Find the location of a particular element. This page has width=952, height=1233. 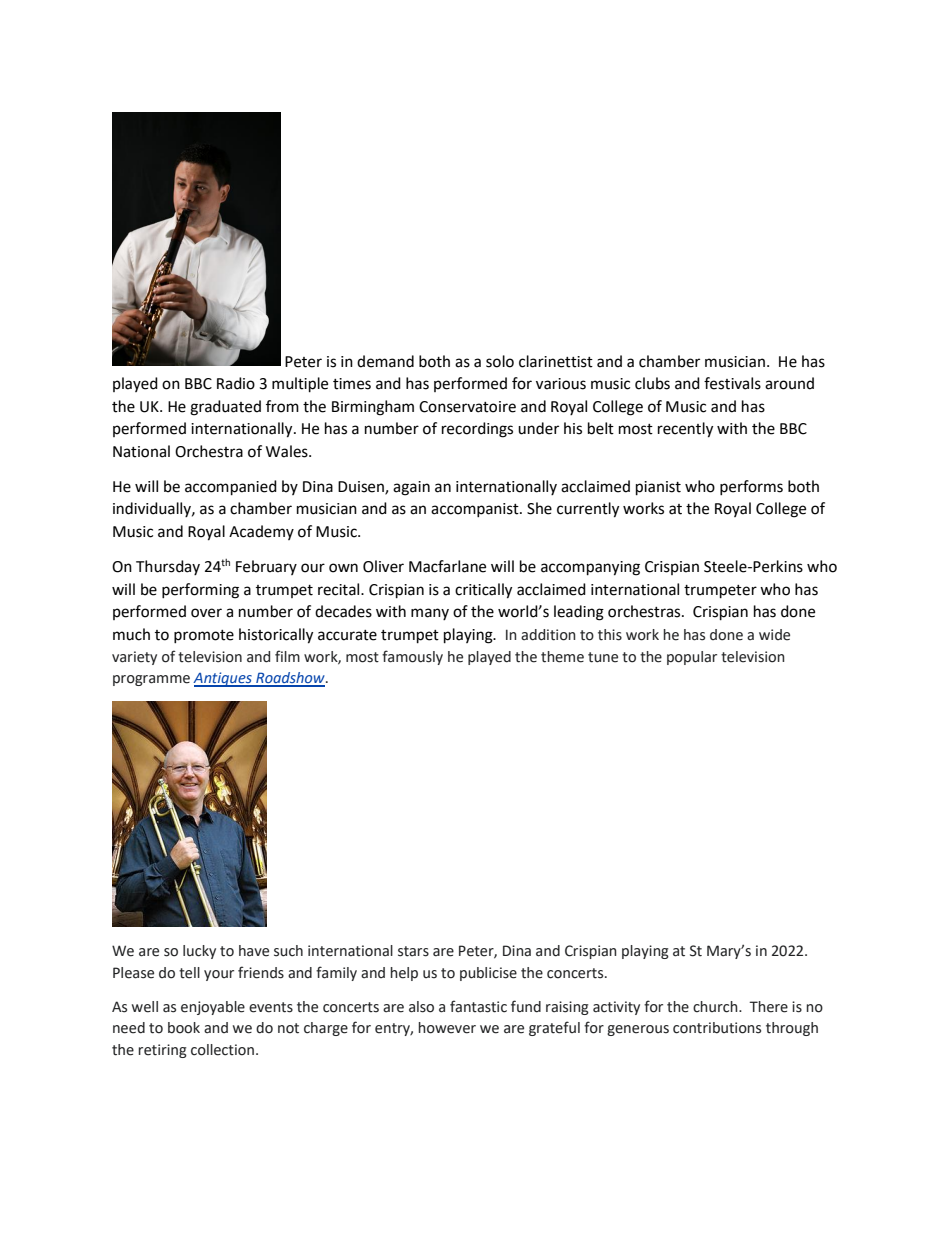

festivals is located at coordinates (732, 383).
